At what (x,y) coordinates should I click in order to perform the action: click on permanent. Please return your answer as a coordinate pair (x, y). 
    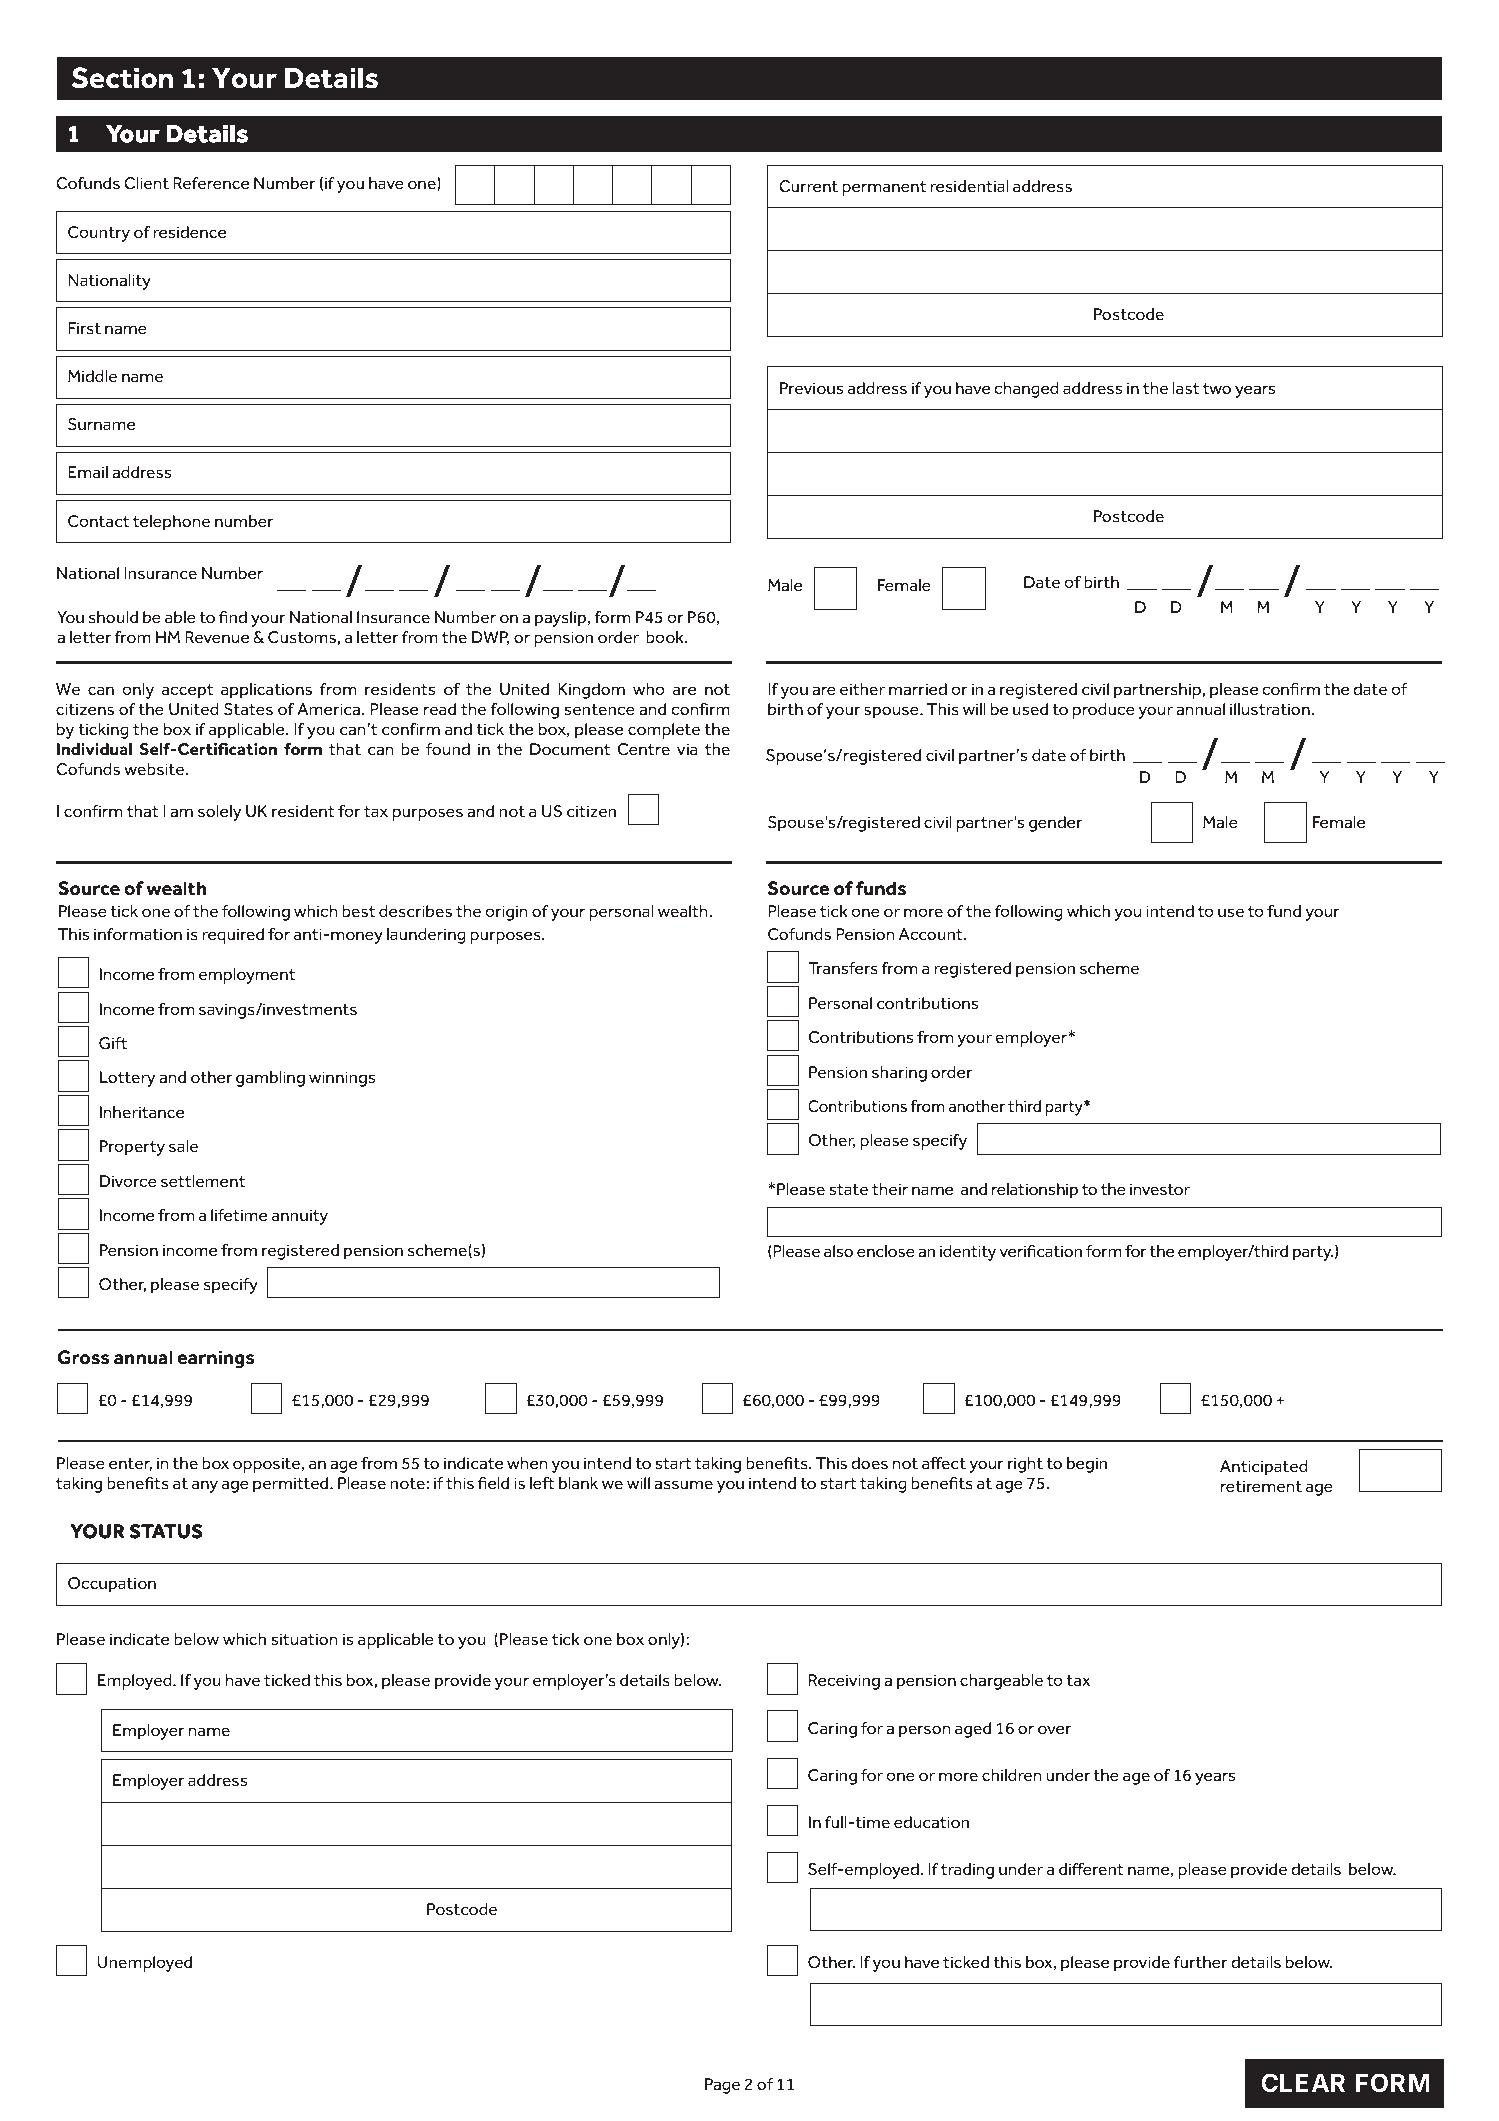
    Looking at the image, I should click on (884, 188).
